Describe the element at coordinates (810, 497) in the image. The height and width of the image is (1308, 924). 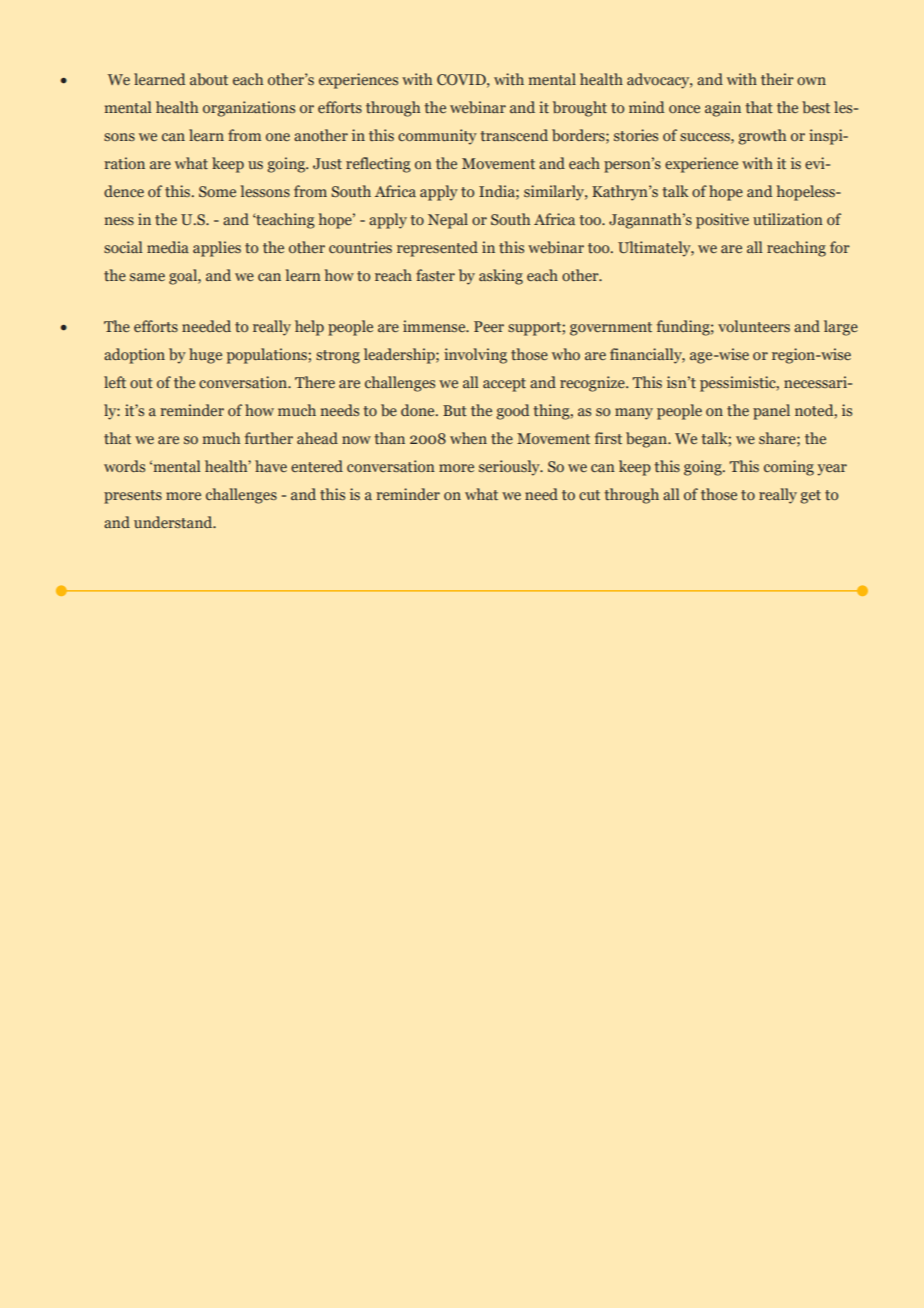
I see `get` at that location.
